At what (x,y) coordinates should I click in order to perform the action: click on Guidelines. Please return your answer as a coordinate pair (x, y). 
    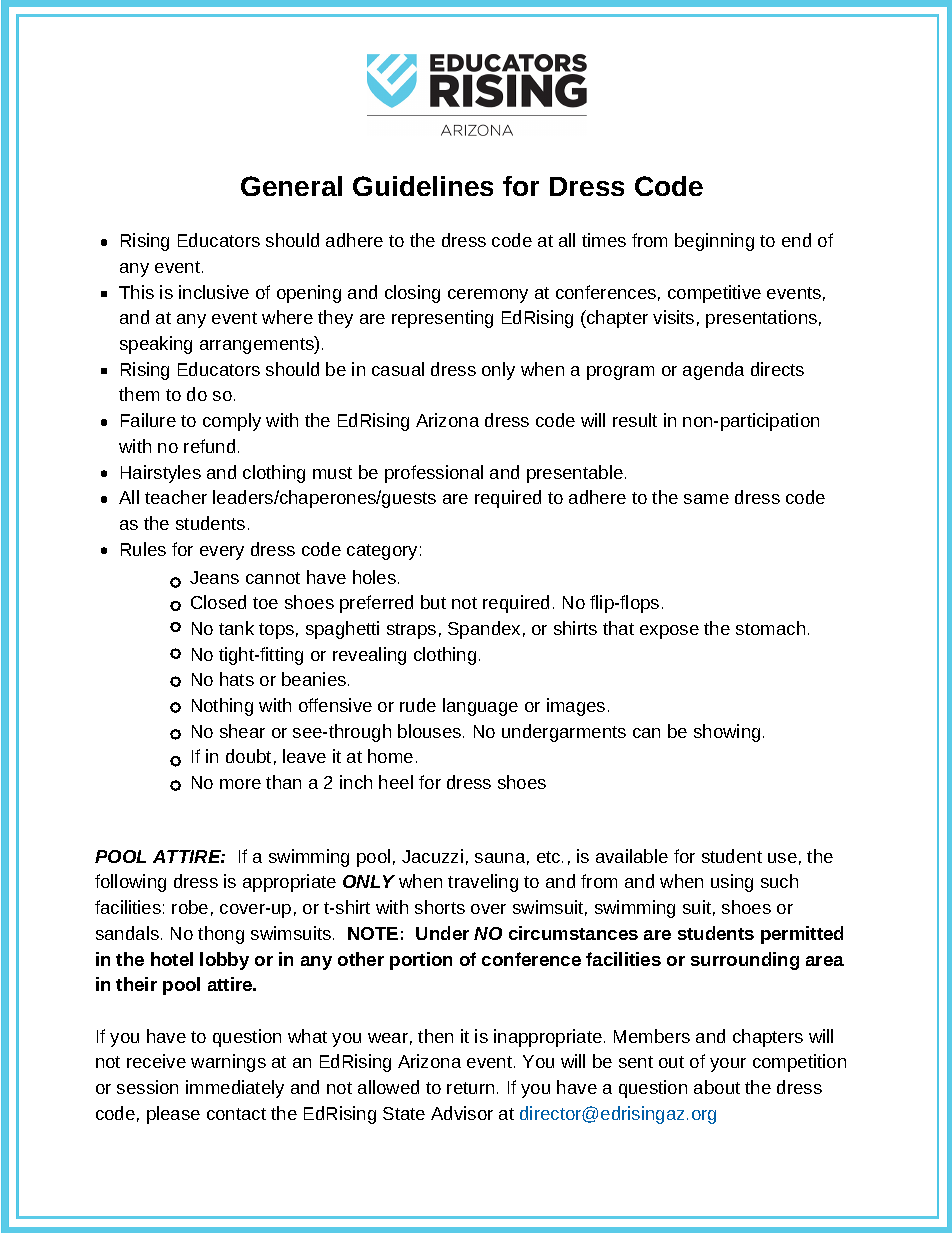
    Looking at the image, I should click on (423, 186).
